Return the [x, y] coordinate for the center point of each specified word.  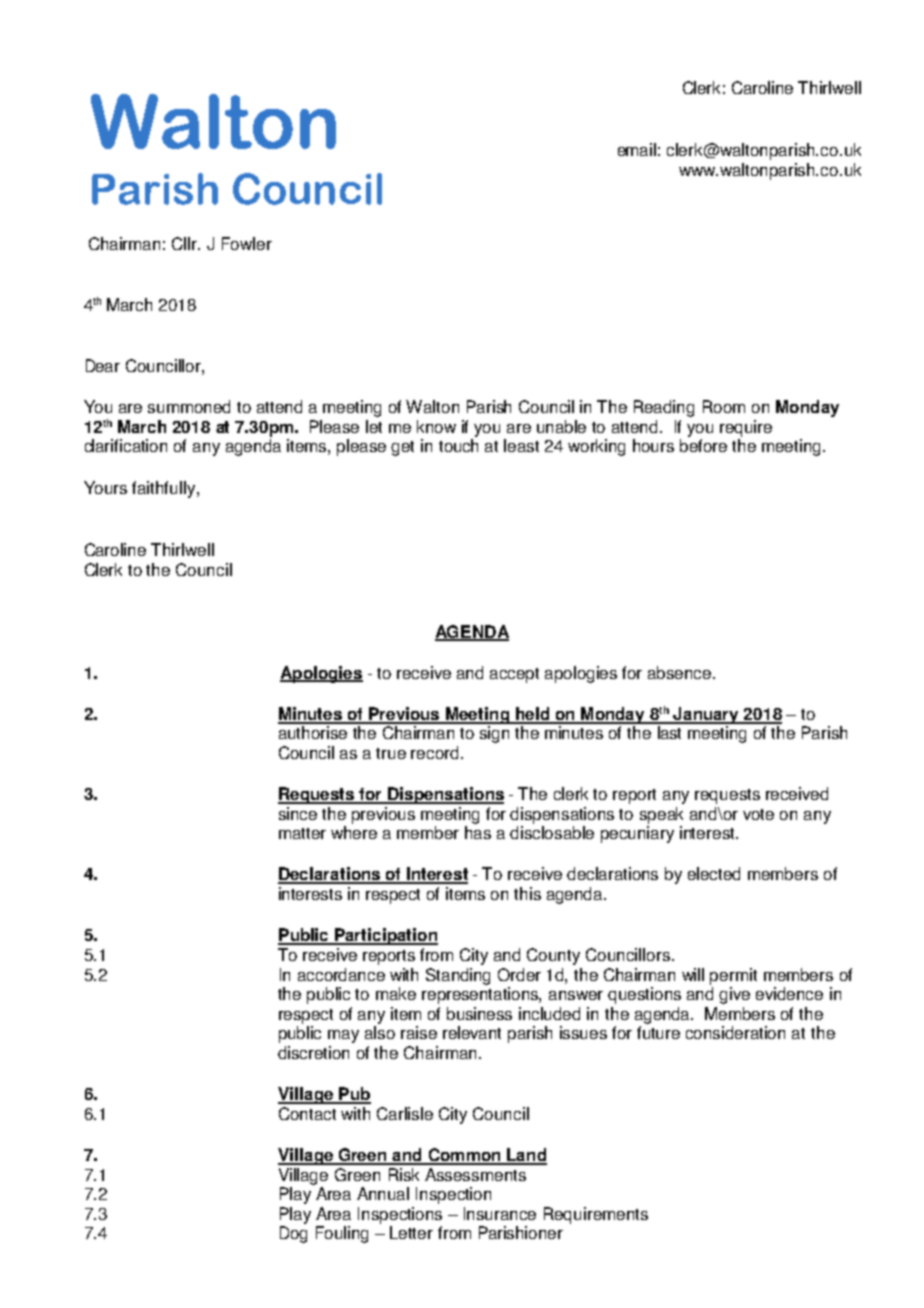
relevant [472, 1032]
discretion [313, 1052]
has [478, 832]
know [436, 426]
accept [514, 675]
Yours [105, 487]
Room [724, 406]
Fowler [247, 243]
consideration [735, 1032]
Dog [293, 1234]
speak [661, 815]
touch [458, 445]
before [703, 445]
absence [681, 672]
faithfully [165, 489]
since [298, 813]
